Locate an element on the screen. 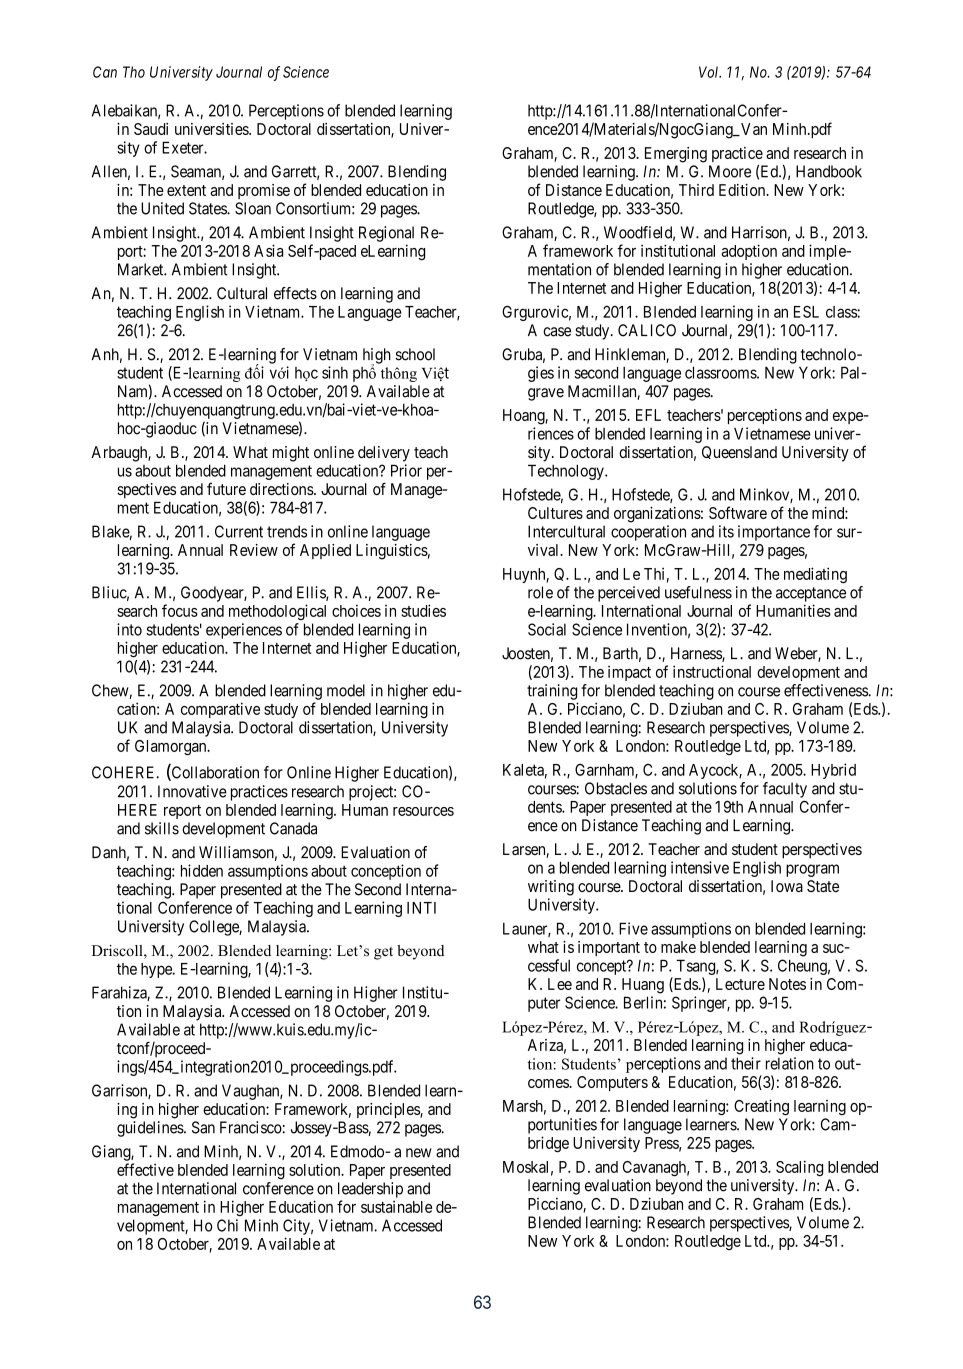 This screenshot has width=963, height=1369. sinh is located at coordinates (335, 372).
